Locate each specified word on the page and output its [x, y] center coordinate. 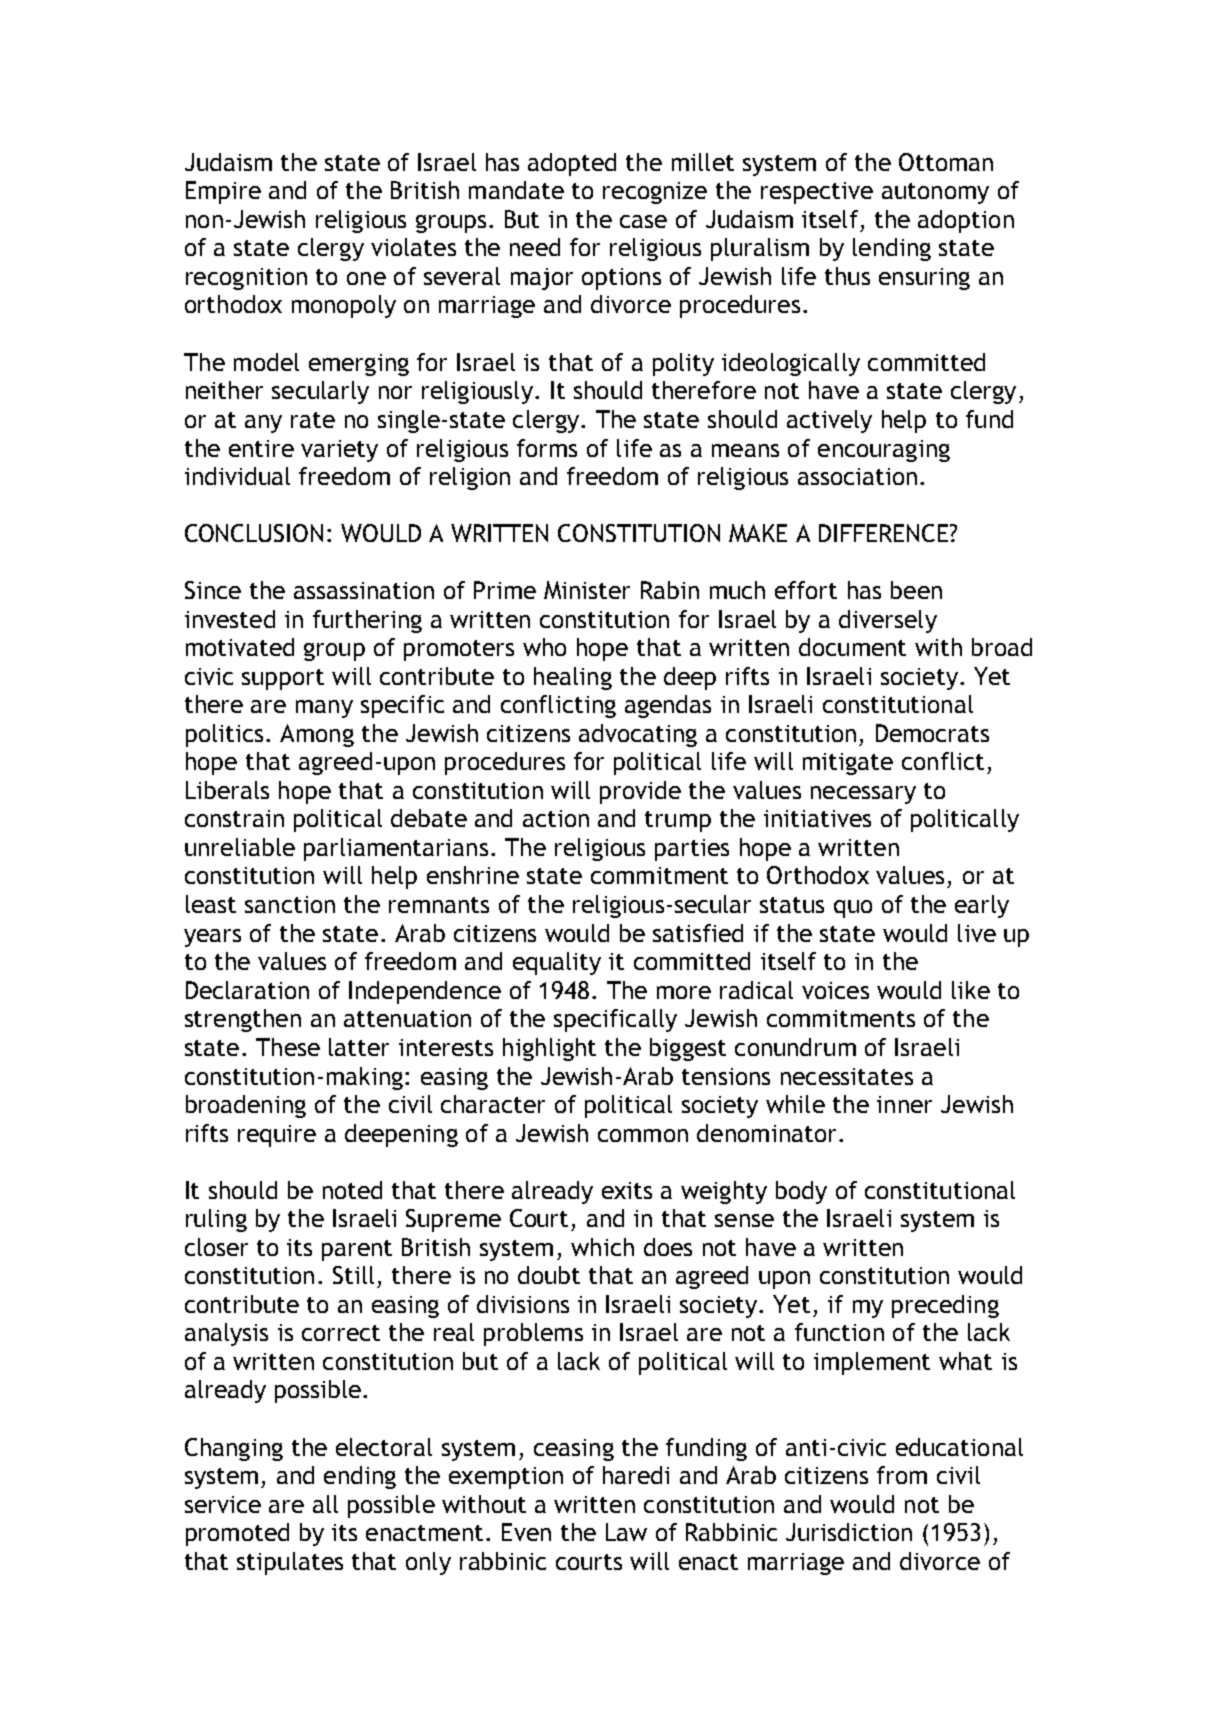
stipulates [290, 1563]
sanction [290, 904]
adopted [572, 164]
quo [853, 909]
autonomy [935, 193]
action [556, 818]
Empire [223, 192]
